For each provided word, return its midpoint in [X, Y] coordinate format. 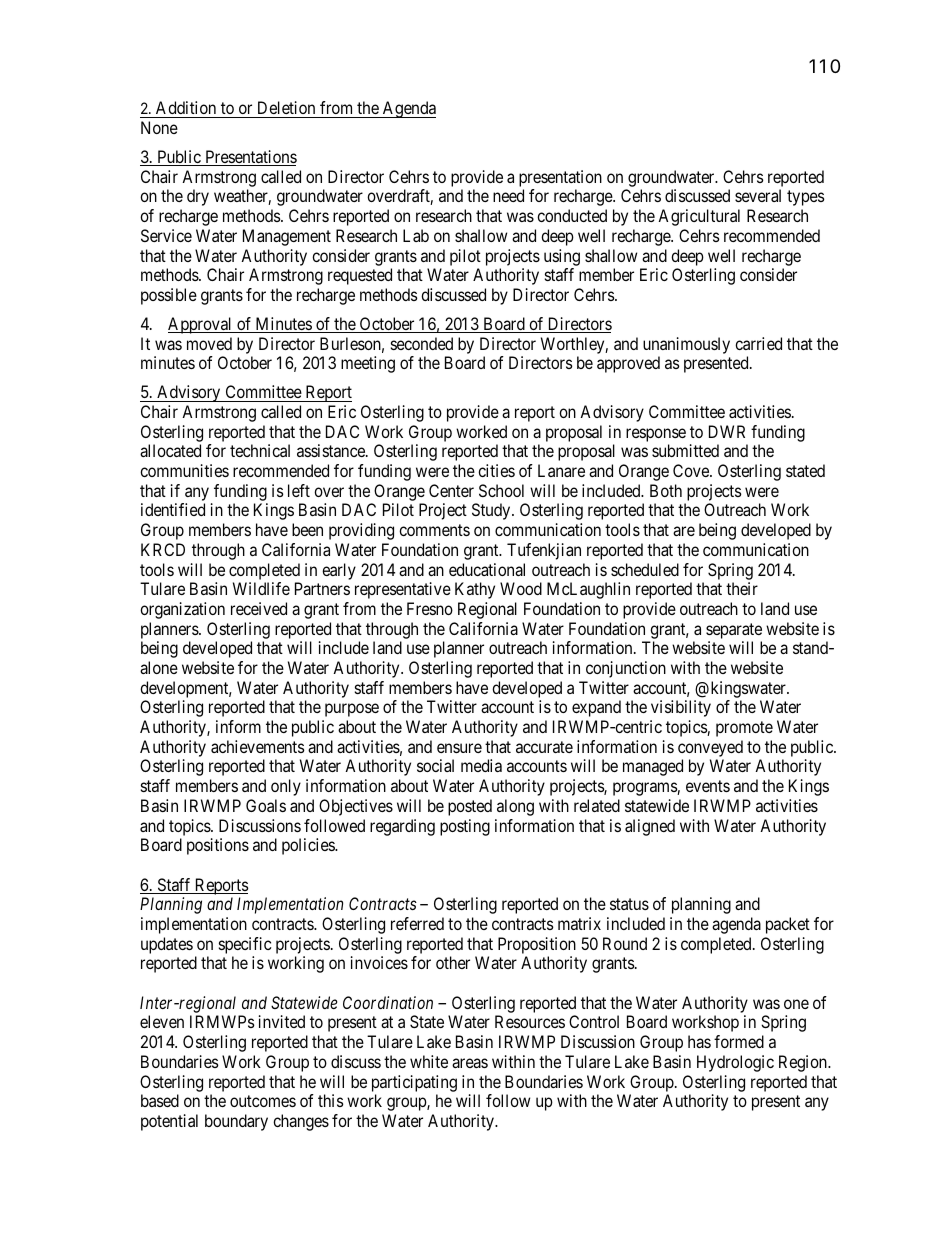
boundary [236, 1122]
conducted [572, 215]
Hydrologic [735, 1063]
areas [470, 1063]
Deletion [286, 107]
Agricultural [699, 217]
